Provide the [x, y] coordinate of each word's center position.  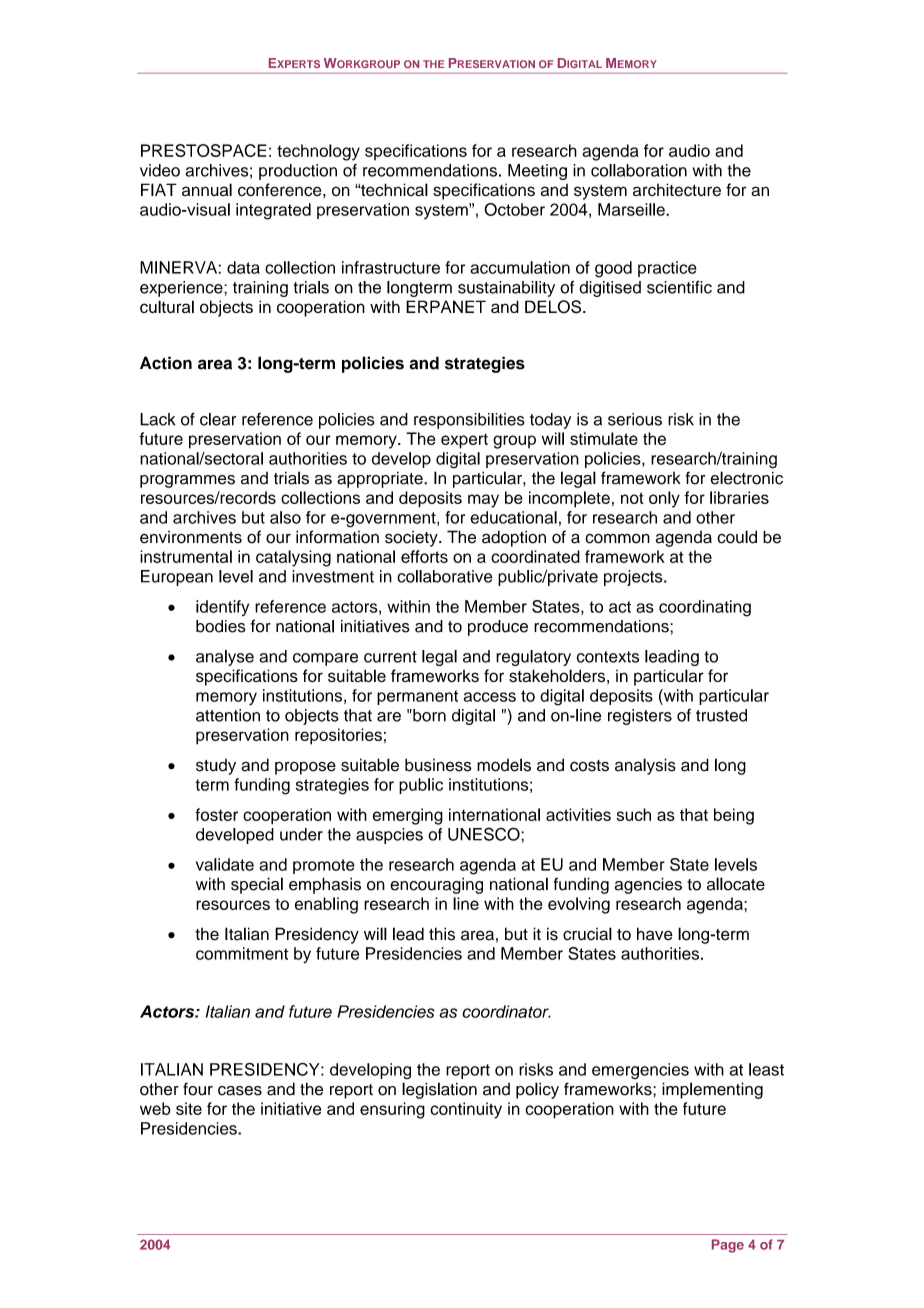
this [442, 934]
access [490, 697]
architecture [677, 189]
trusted [721, 715]
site [189, 1108]
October [514, 209]
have [655, 934]
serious [635, 419]
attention [228, 715]
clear [218, 419]
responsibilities [469, 421]
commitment [242, 953]
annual [207, 189]
